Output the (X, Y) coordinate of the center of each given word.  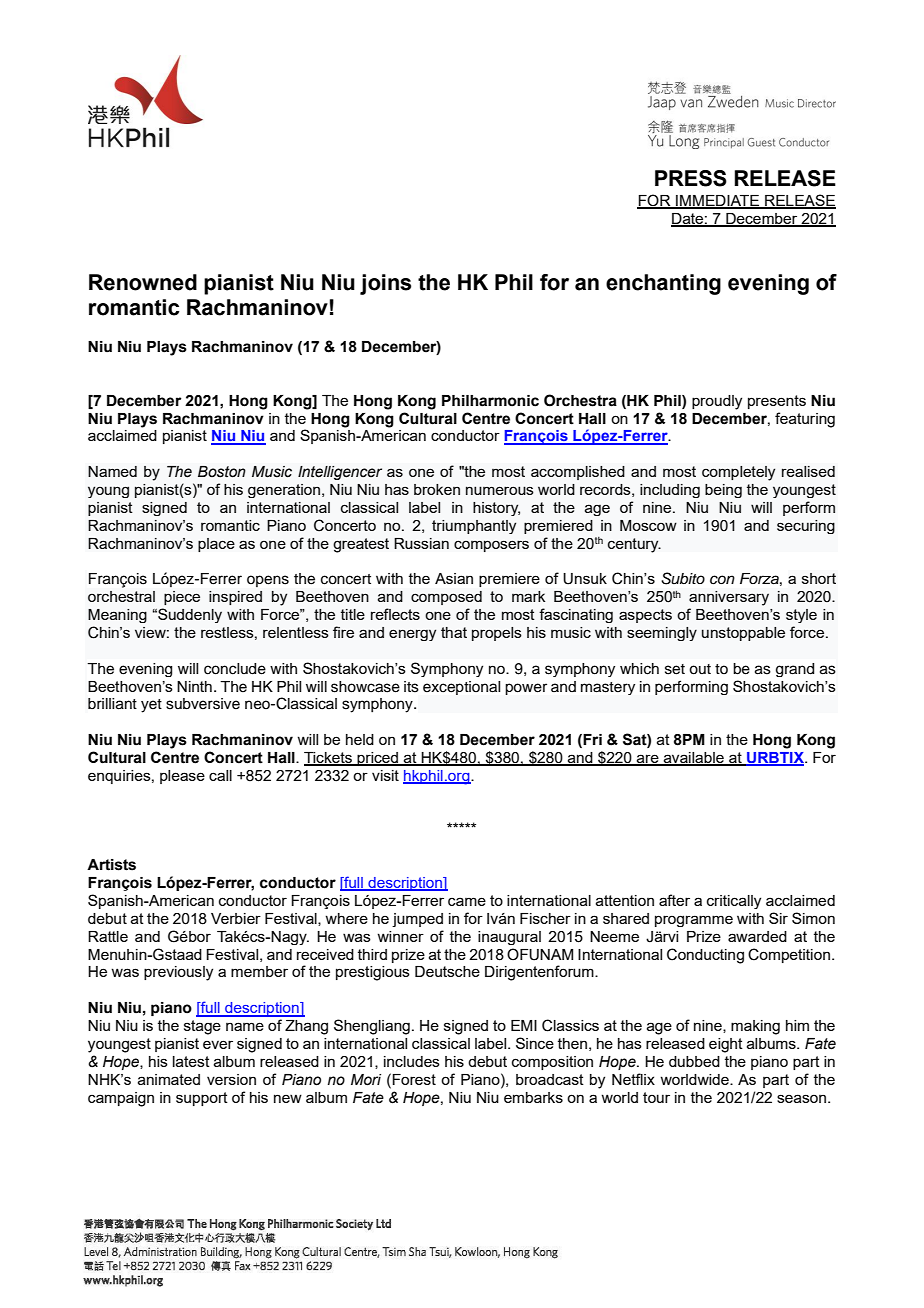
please (182, 777)
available (693, 759)
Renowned (143, 282)
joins (385, 284)
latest (191, 1061)
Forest (414, 1079)
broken (437, 489)
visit (385, 775)
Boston (222, 472)
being (723, 491)
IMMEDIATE (717, 201)
